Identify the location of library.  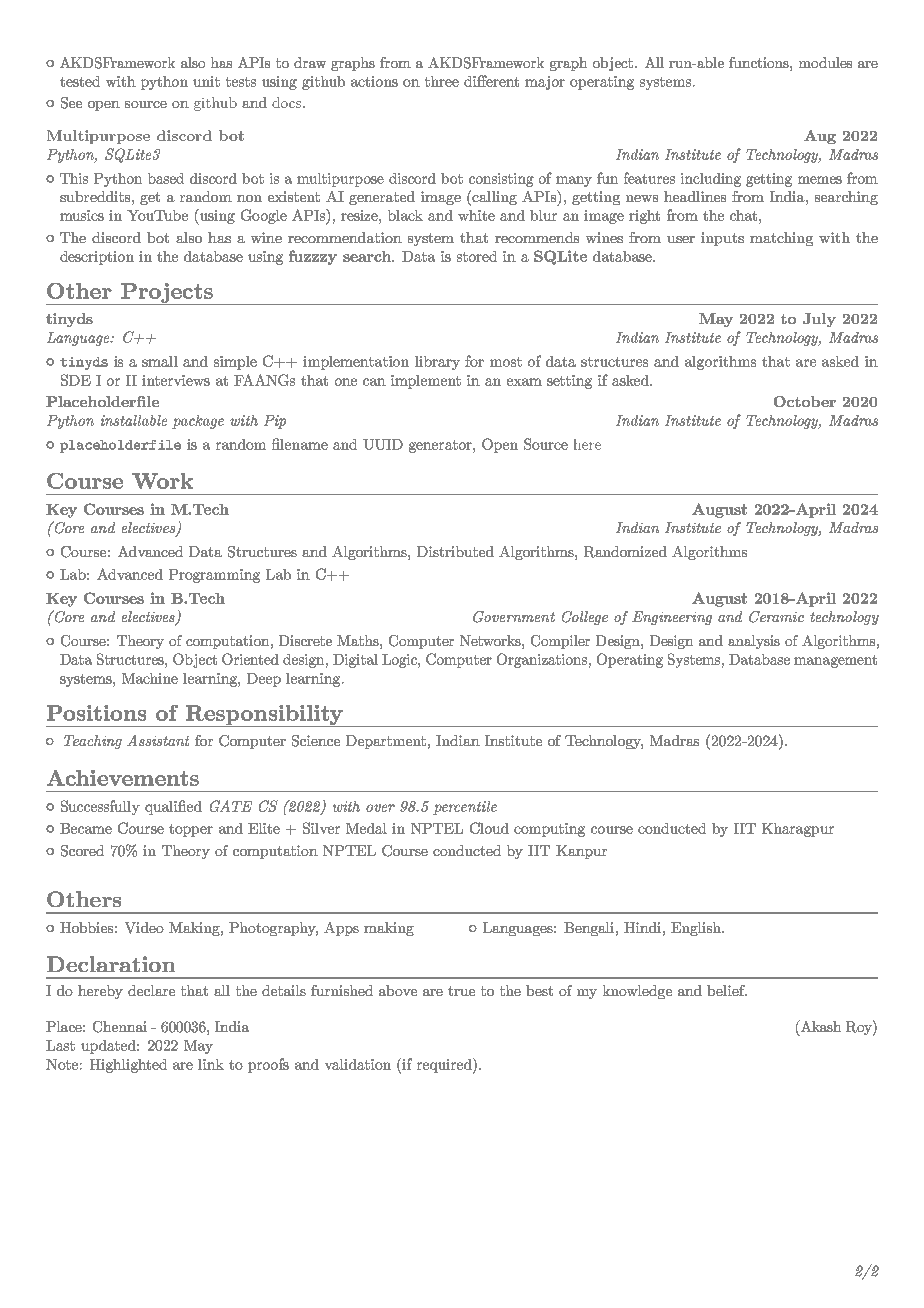
(437, 363).
